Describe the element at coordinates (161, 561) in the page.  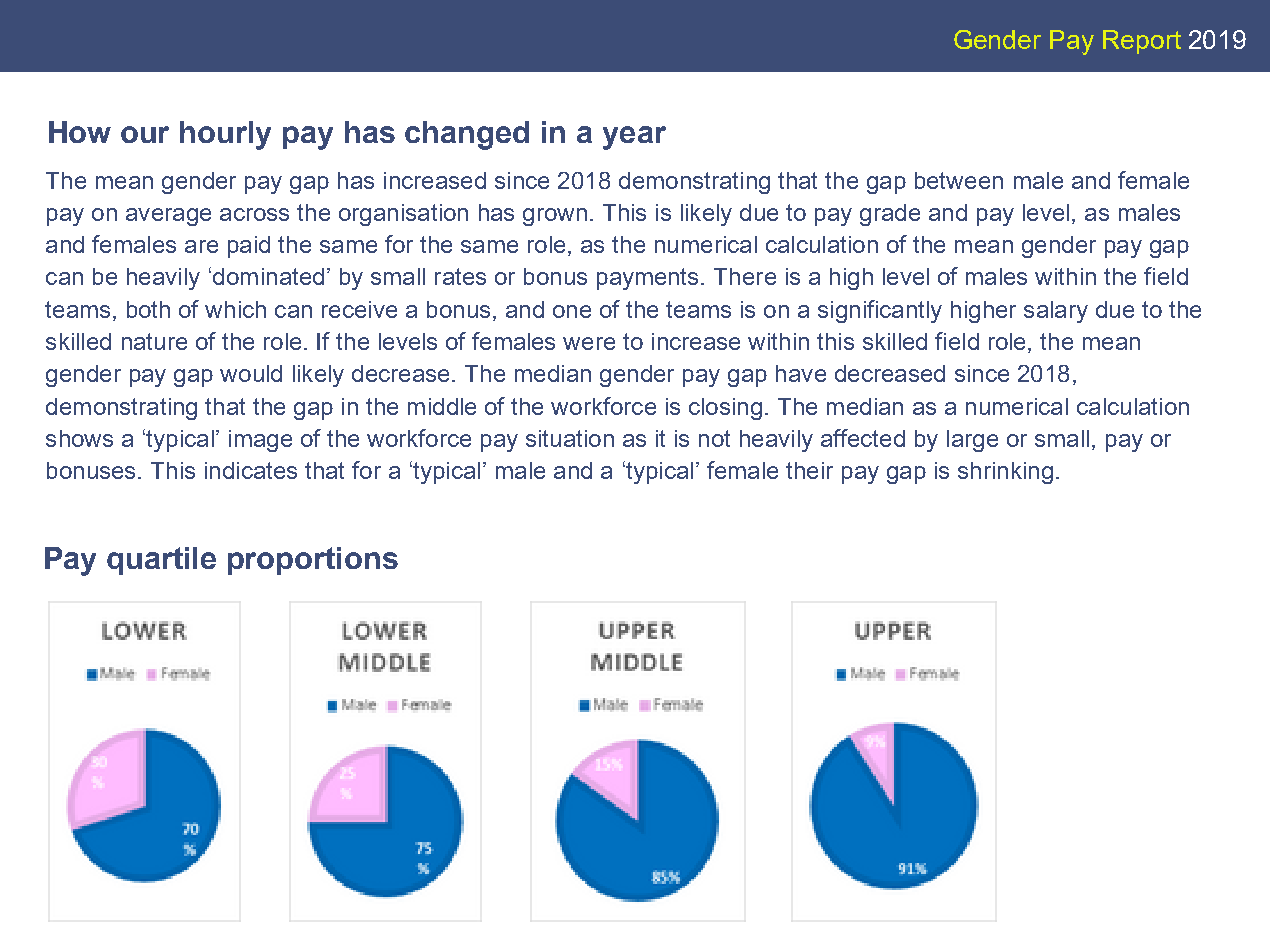
I see `quartile` at that location.
